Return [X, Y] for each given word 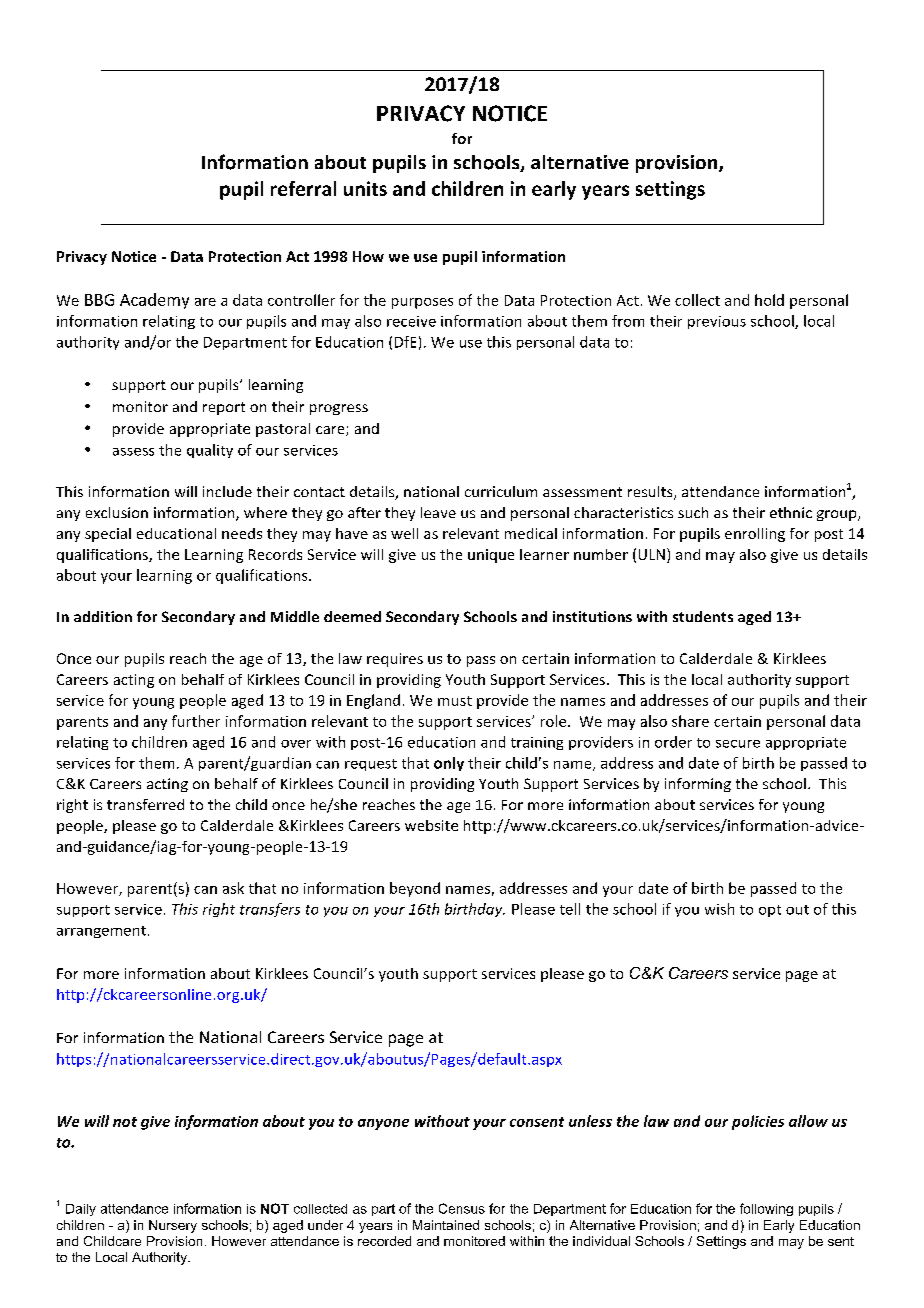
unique [491, 556]
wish [719, 909]
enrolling [755, 535]
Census [462, 1208]
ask [233, 888]
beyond [415, 889]
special [108, 535]
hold [769, 300]
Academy [154, 301]
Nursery [173, 1226]
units [365, 188]
